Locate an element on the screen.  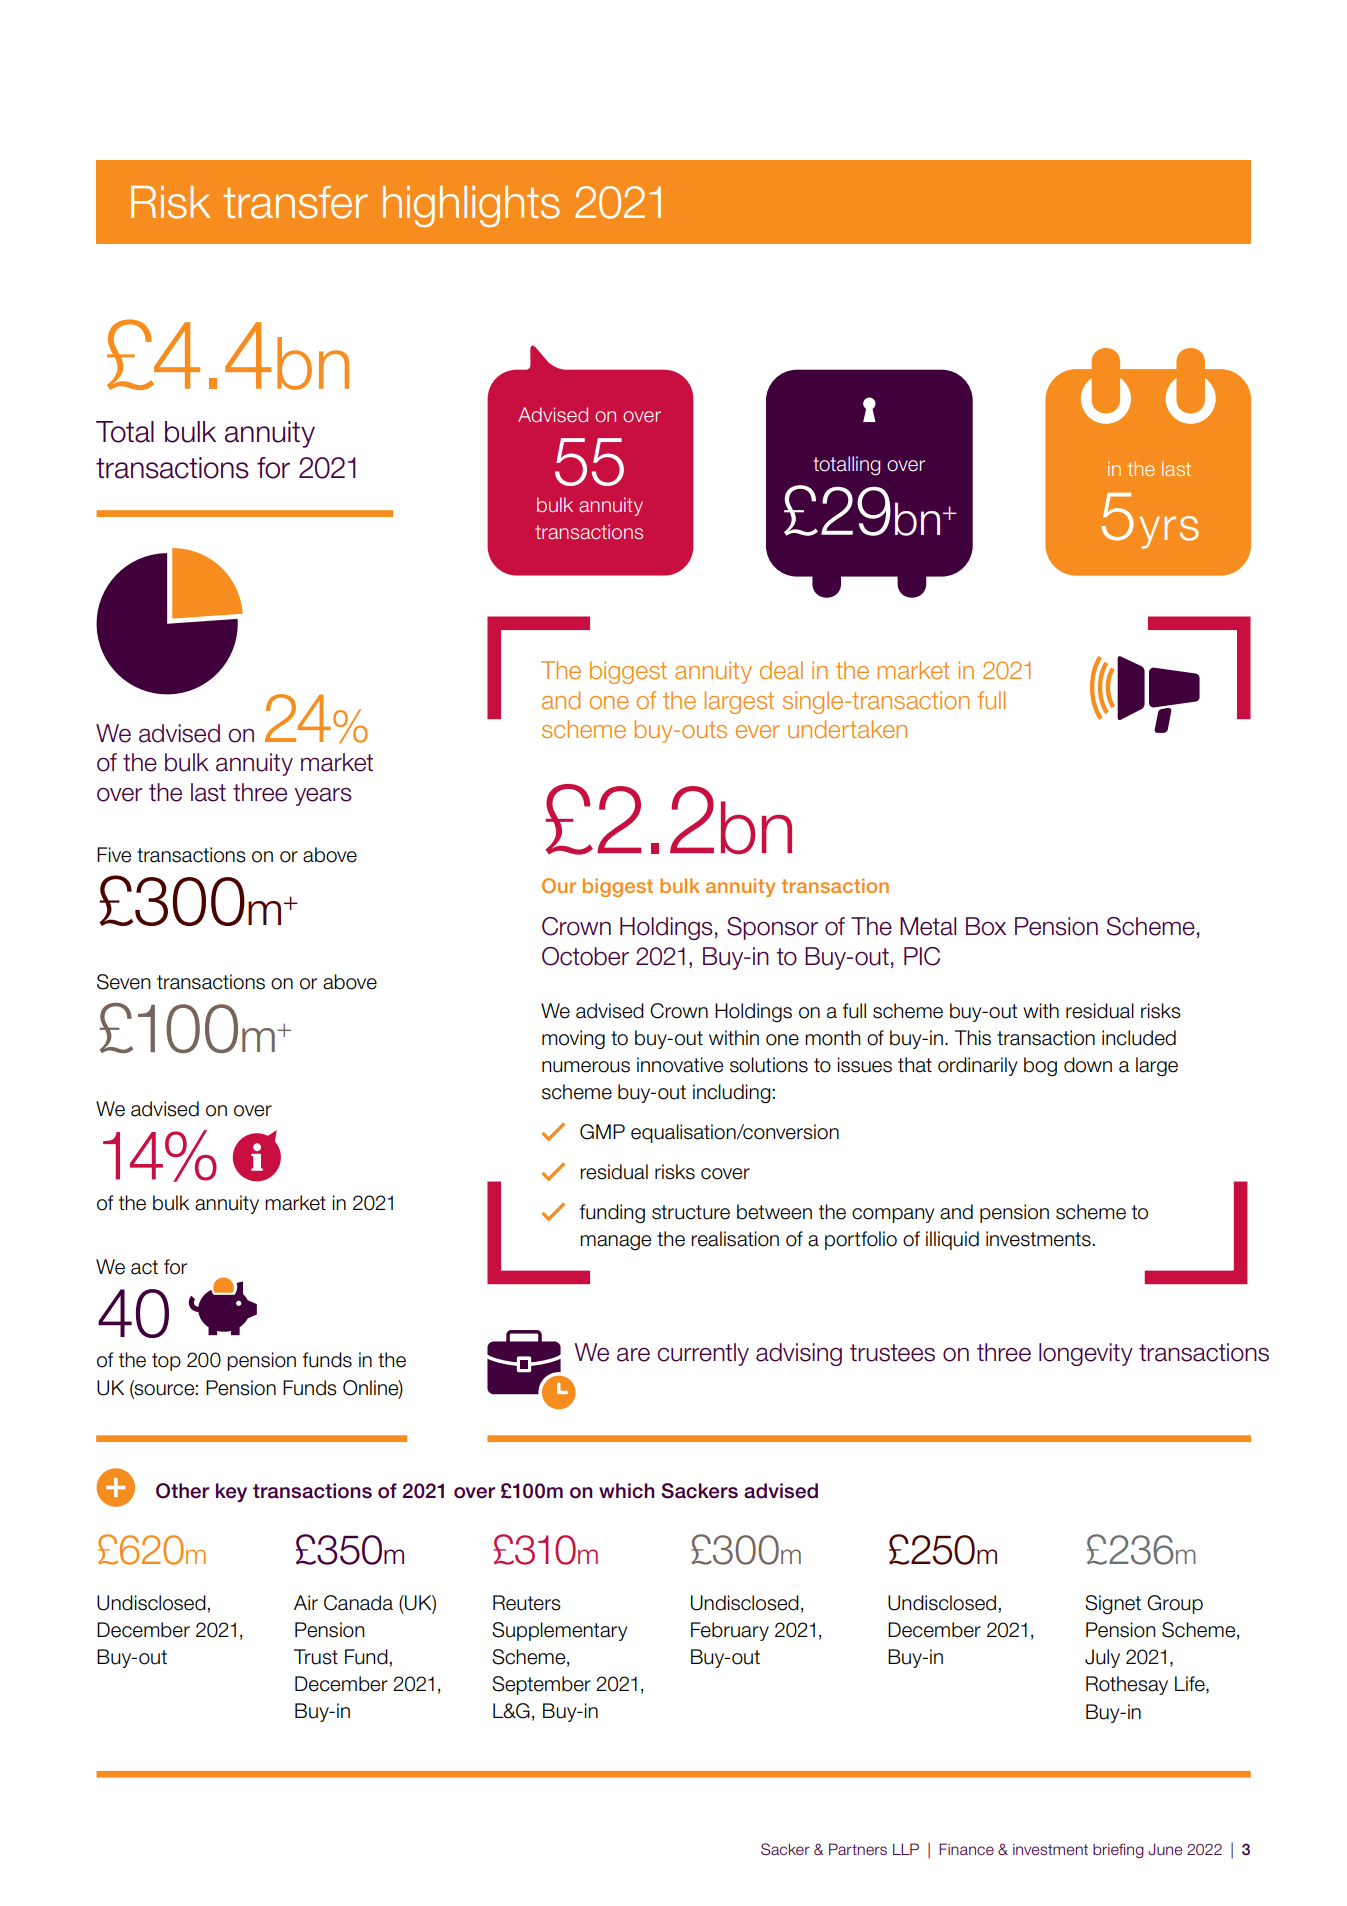
ever is located at coordinates (758, 731).
